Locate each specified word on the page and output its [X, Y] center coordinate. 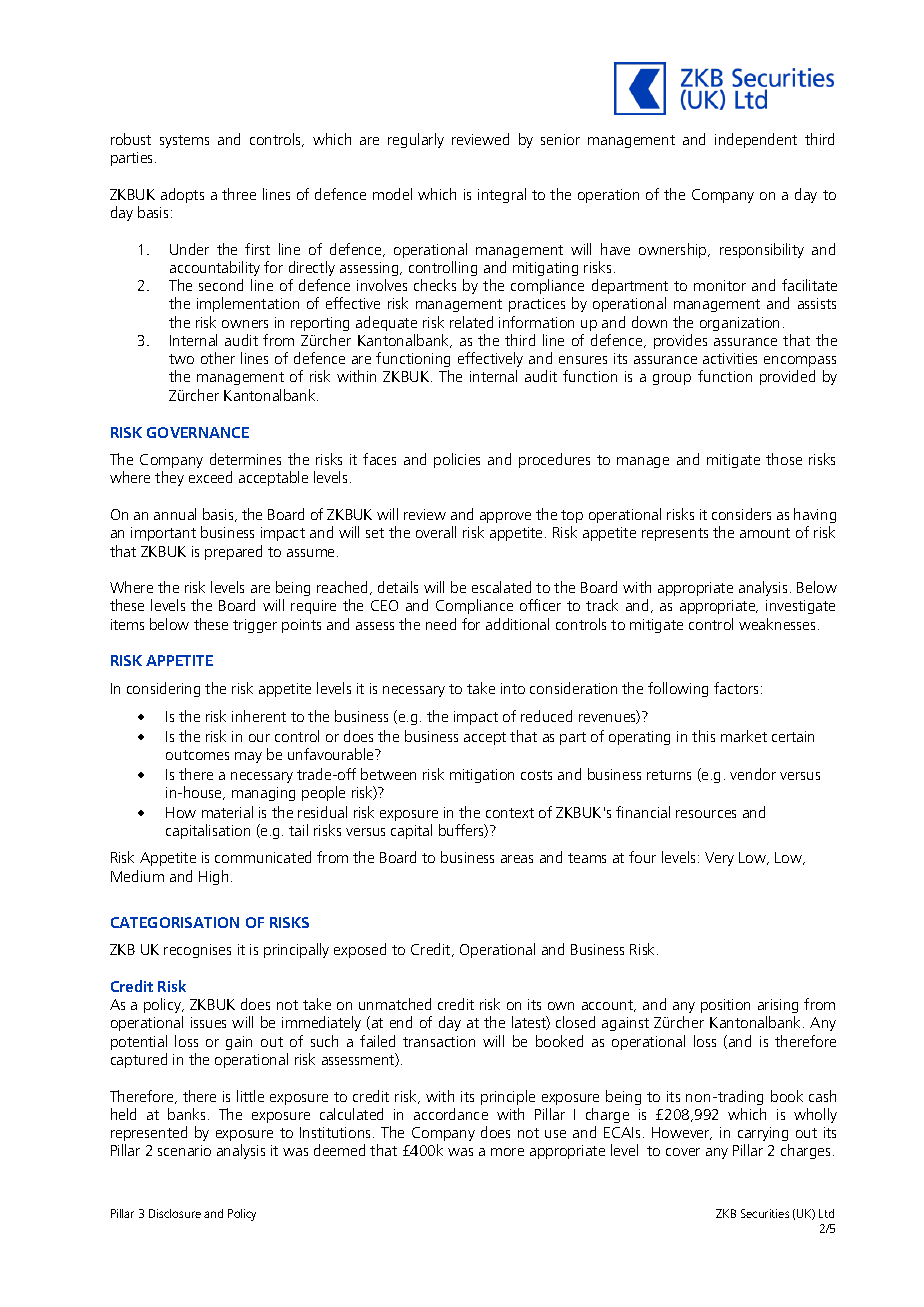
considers [741, 514]
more [507, 1152]
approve [505, 517]
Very [719, 859]
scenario [184, 1150]
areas [517, 859]
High [213, 877]
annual [175, 514]
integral [502, 195]
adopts [182, 195]
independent [756, 140]
